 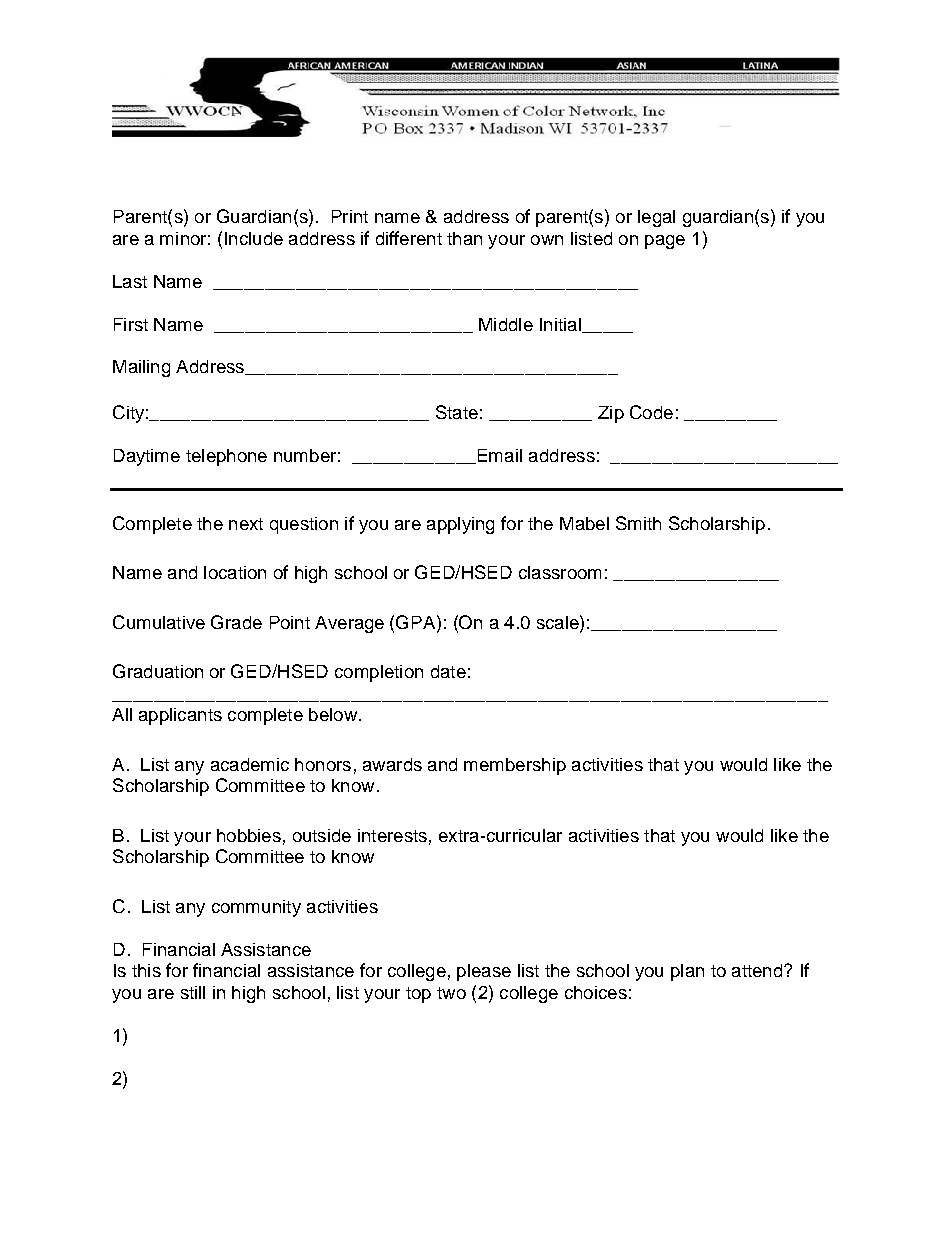 I want to click on awards, so click(x=392, y=764).
